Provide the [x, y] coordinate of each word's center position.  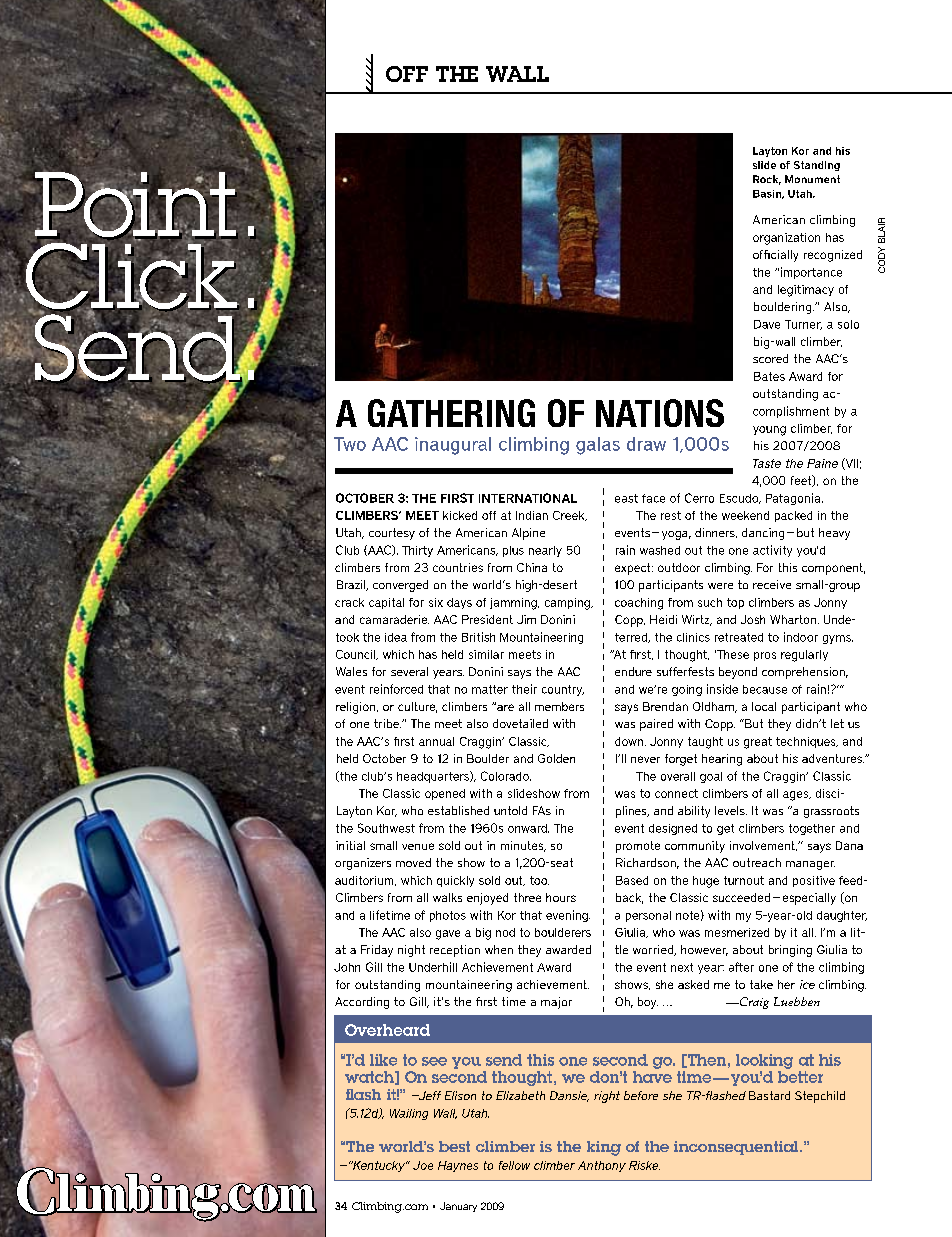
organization [786, 239]
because [765, 689]
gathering [451, 413]
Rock [767, 180]
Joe [423, 1165]
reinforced [396, 689]
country [563, 690]
